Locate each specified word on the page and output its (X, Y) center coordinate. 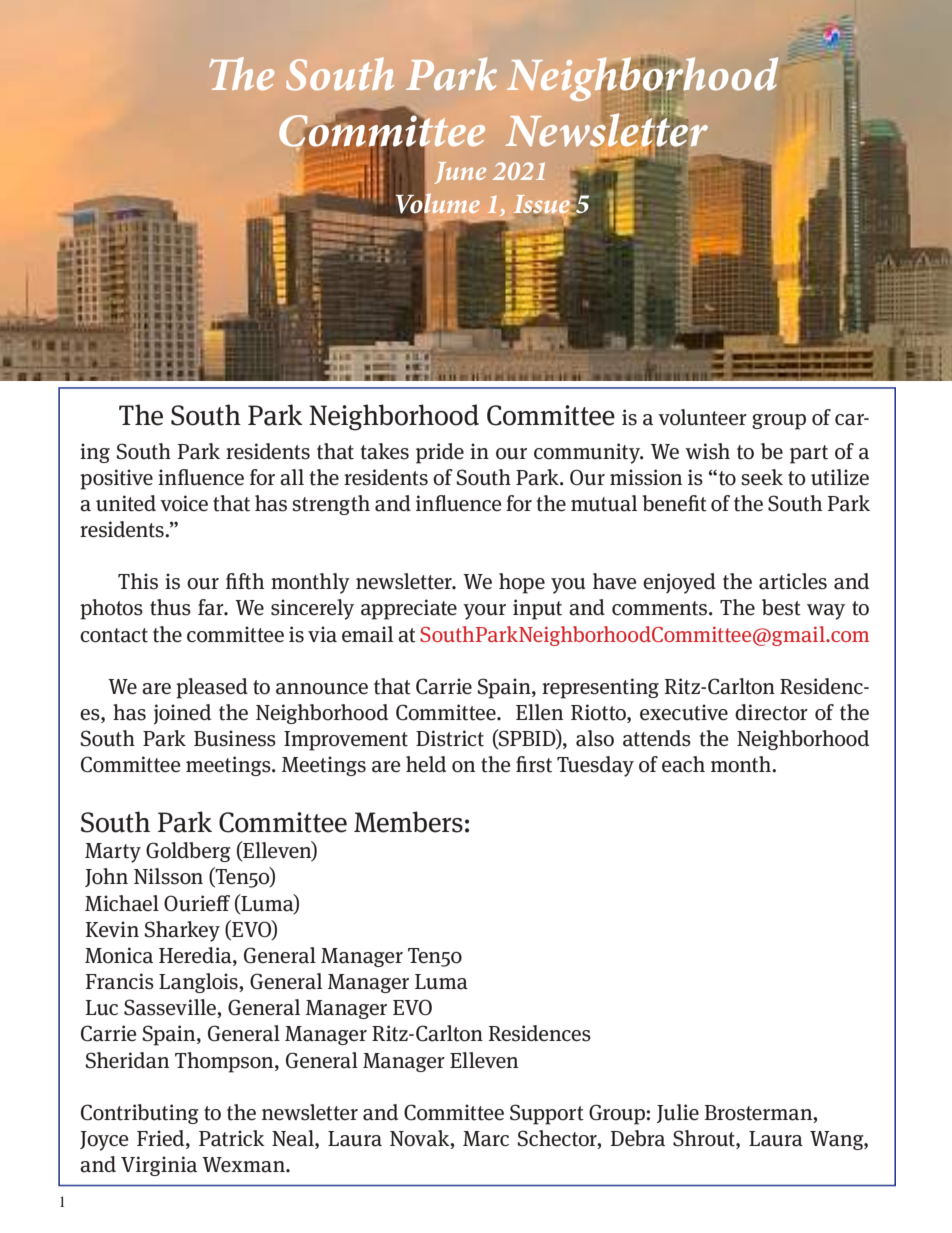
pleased (212, 688)
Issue (542, 205)
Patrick (232, 1138)
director (771, 712)
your (484, 612)
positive (116, 479)
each (683, 764)
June (460, 173)
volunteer (702, 417)
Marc (486, 1139)
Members (408, 822)
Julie (678, 1113)
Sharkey (182, 931)
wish (707, 451)
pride (440, 453)
